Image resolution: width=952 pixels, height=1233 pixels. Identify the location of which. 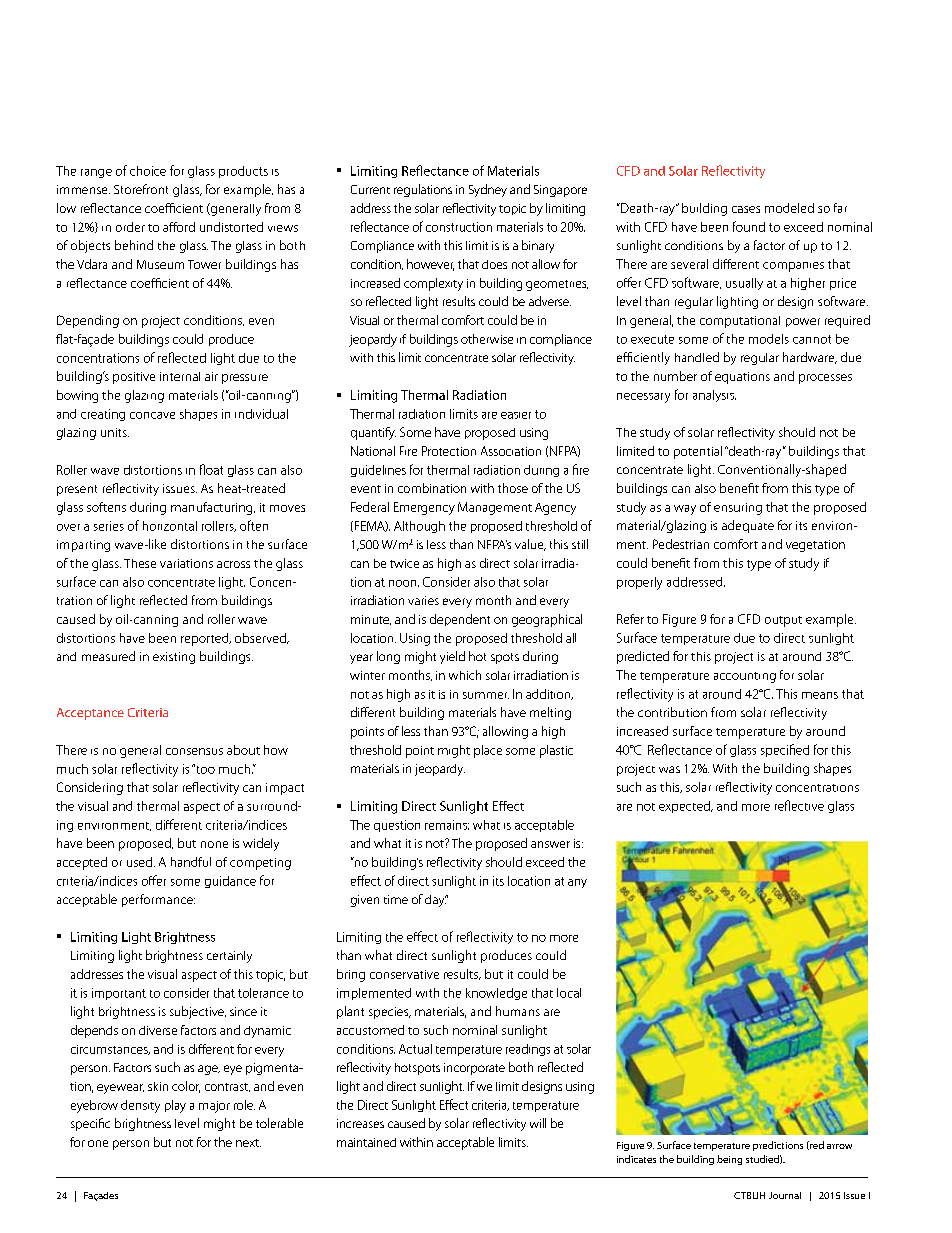
(465, 675).
